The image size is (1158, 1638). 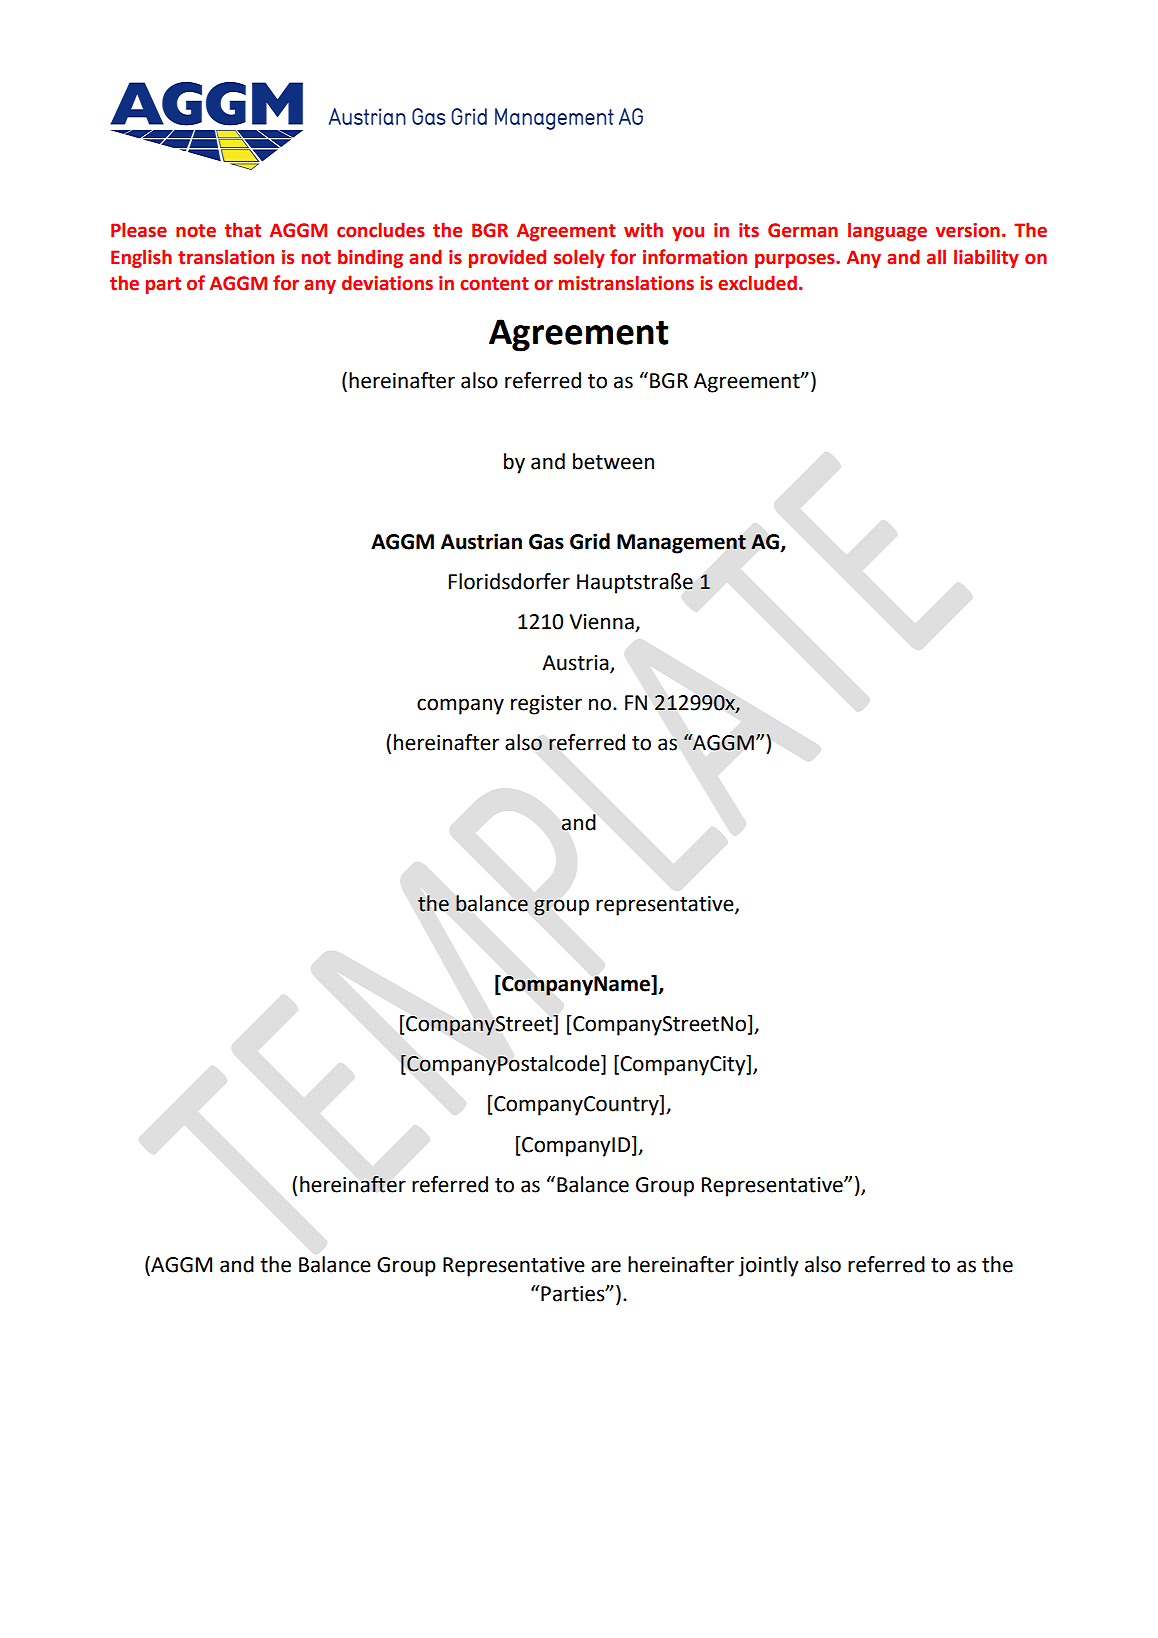 What do you see at coordinates (546, 705) in the screenshot?
I see `register` at bounding box center [546, 705].
